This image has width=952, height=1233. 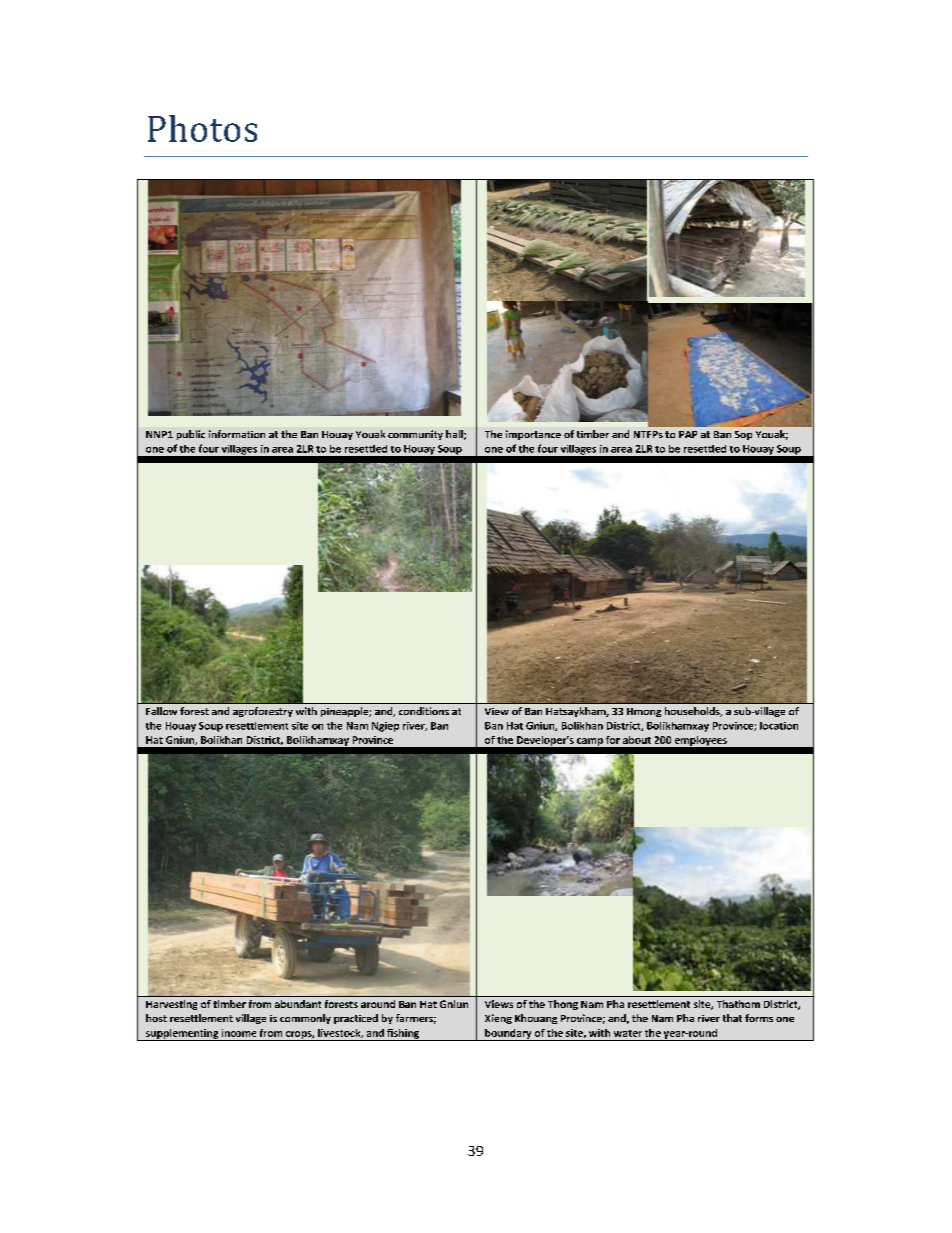 What do you see at coordinates (688, 434) in the image?
I see `PAP` at bounding box center [688, 434].
